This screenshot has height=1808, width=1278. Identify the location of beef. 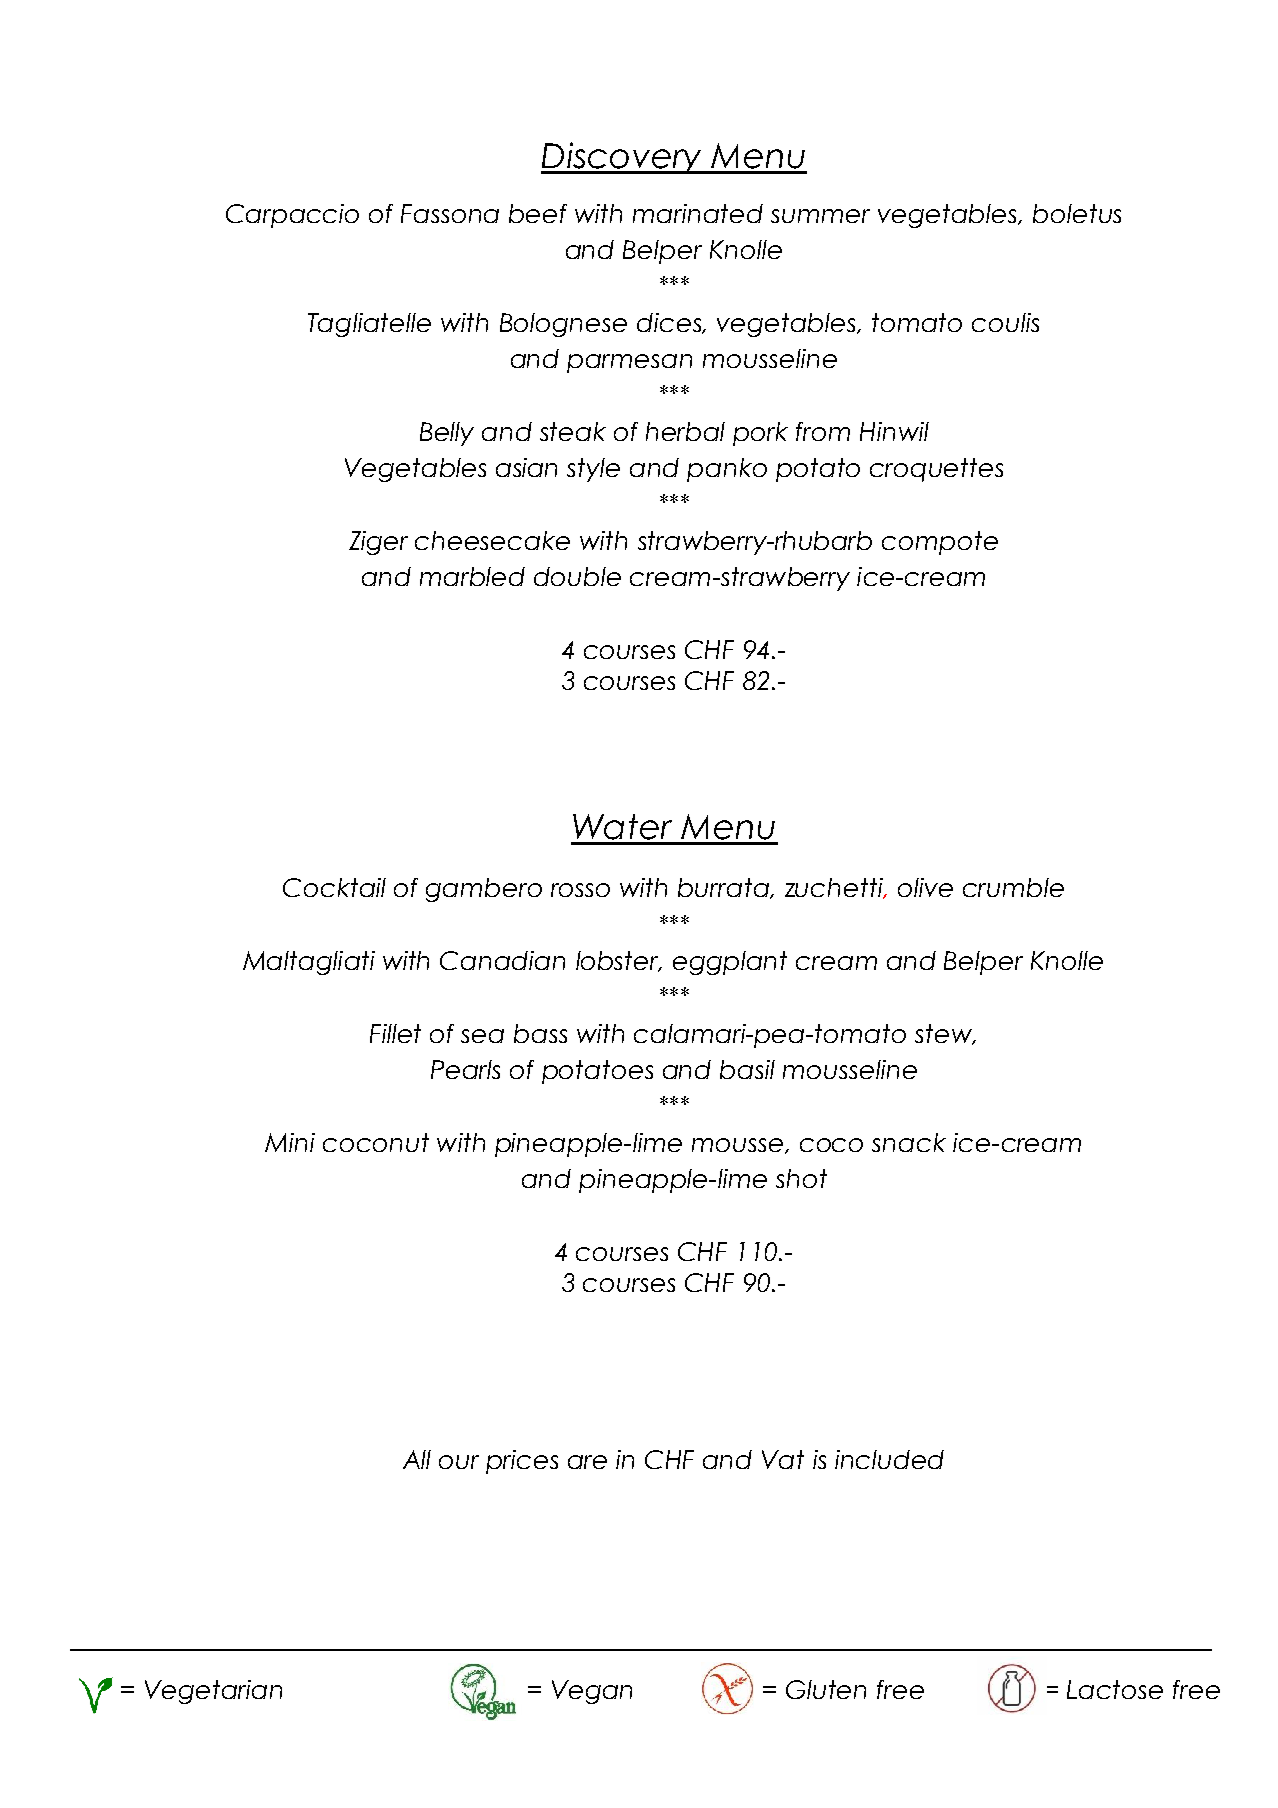
(538, 213).
